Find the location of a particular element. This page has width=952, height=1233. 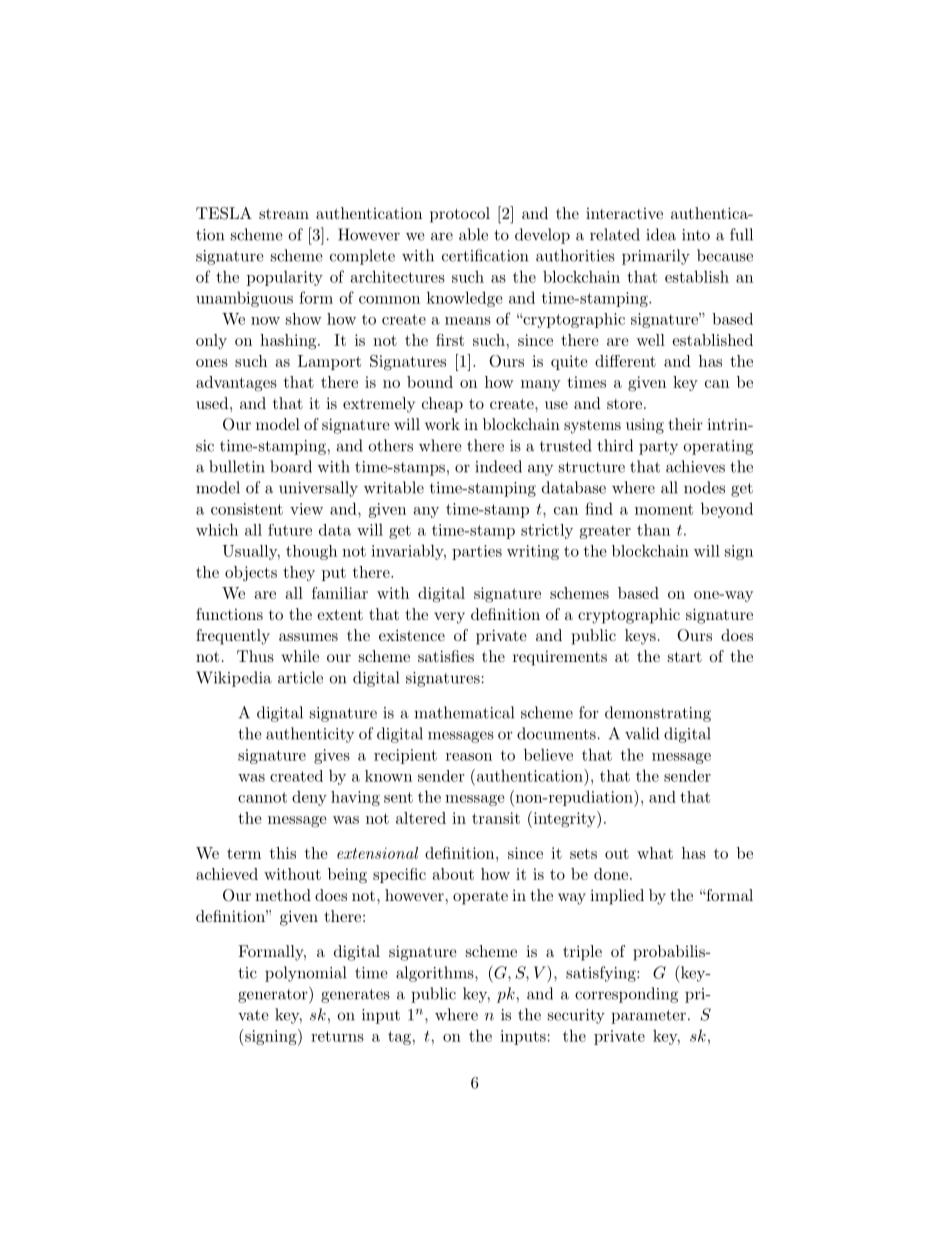

protocol is located at coordinates (460, 215).
